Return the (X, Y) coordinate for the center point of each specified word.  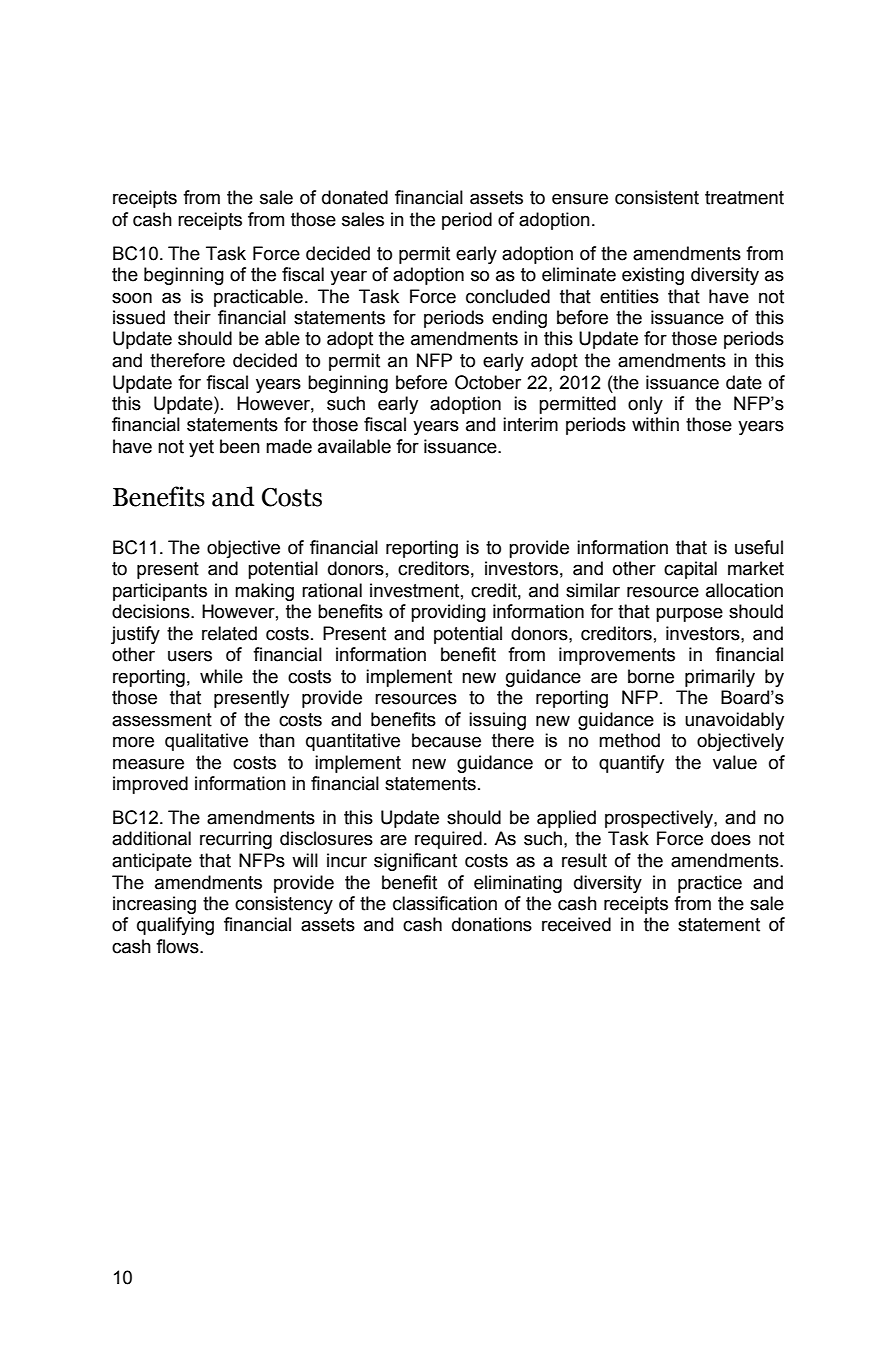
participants (160, 592)
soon (132, 298)
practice (710, 884)
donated (355, 197)
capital (690, 570)
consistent (657, 197)
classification (445, 903)
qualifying (175, 926)
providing (448, 613)
